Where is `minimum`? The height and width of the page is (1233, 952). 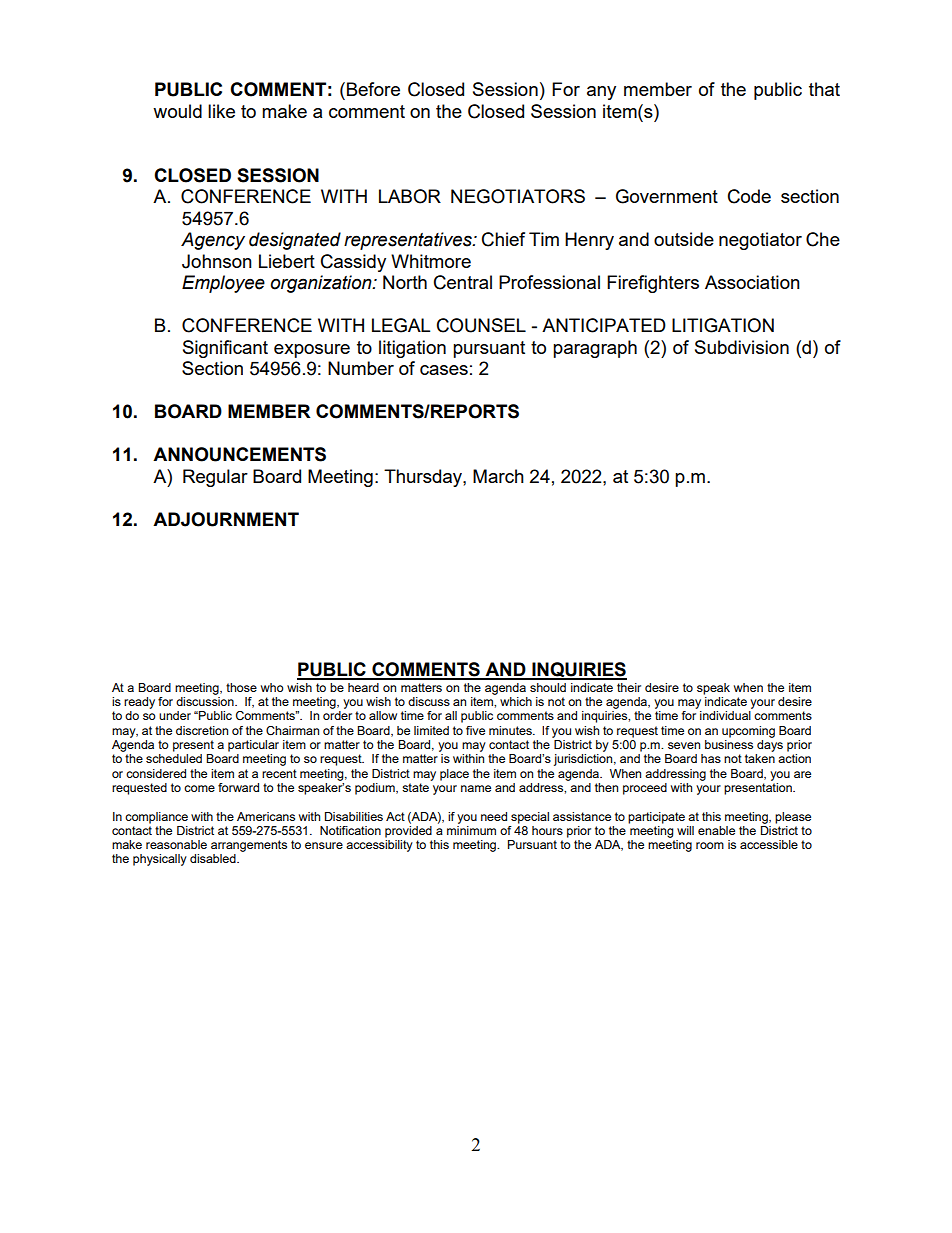
minimum is located at coordinates (471, 830).
